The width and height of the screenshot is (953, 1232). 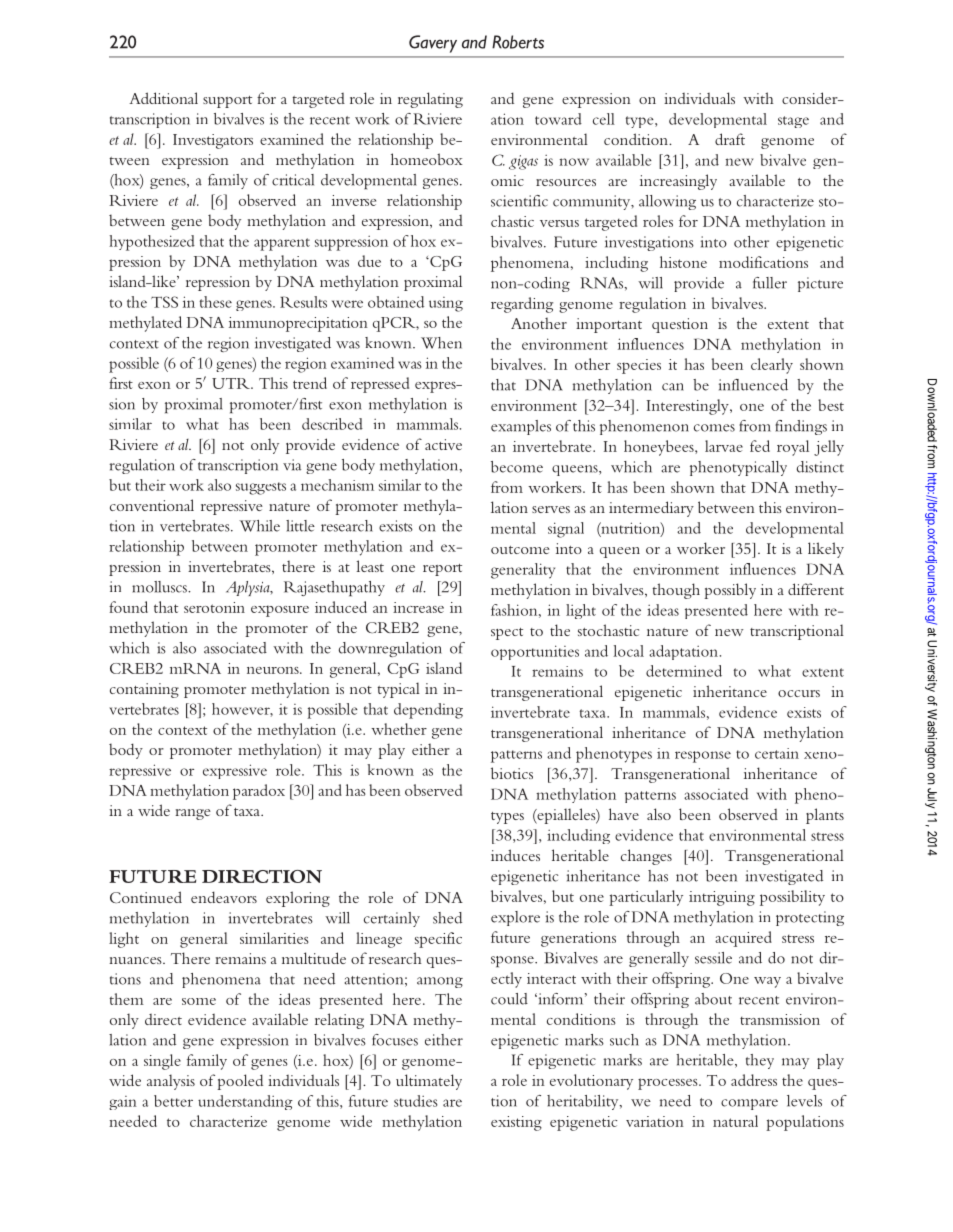 What do you see at coordinates (240, 1082) in the screenshot?
I see `pooled` at bounding box center [240, 1082].
